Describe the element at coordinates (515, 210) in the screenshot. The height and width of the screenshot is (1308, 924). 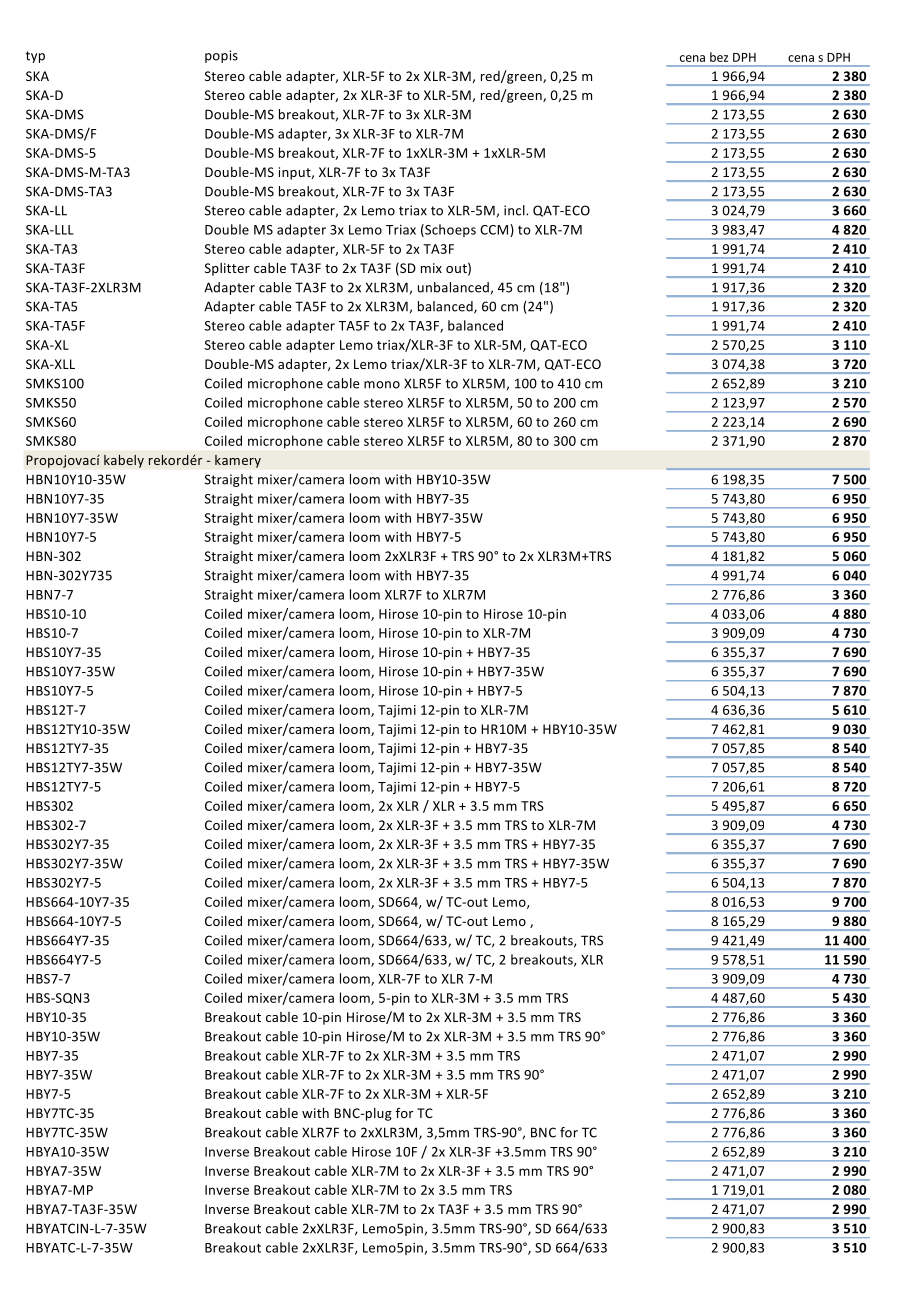
I see `incl` at that location.
